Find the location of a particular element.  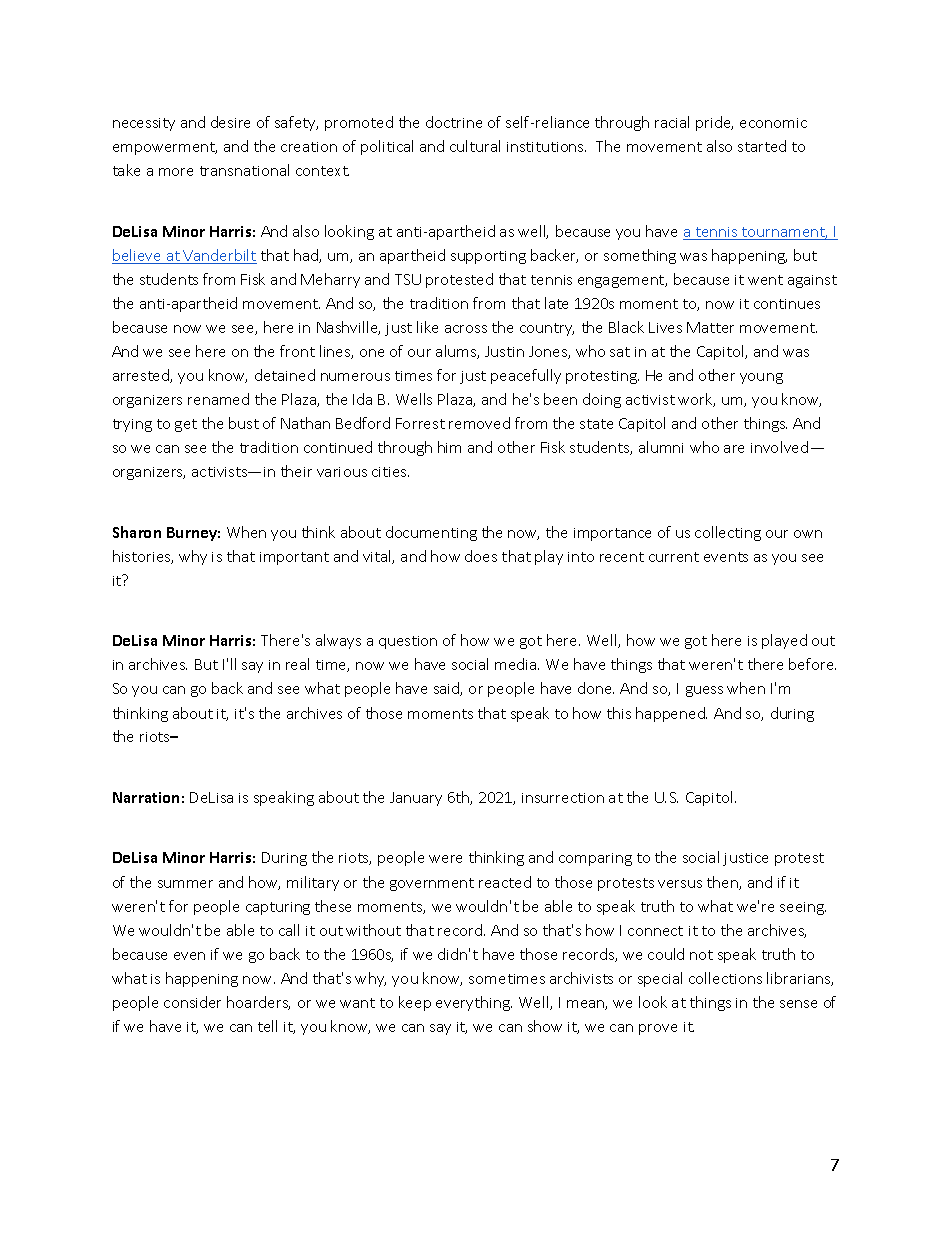

cultural is located at coordinates (475, 146).
